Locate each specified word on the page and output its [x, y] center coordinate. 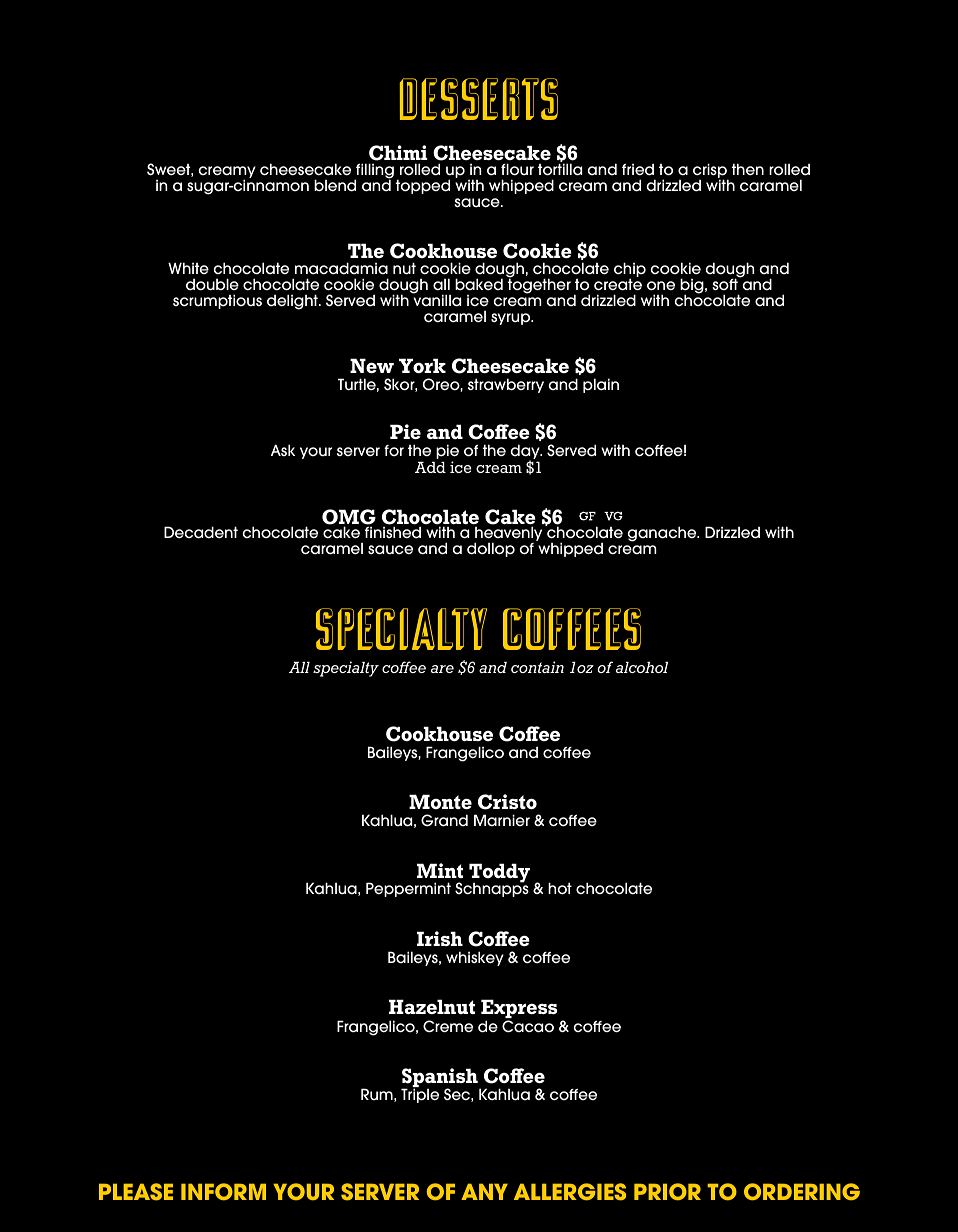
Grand [444, 820]
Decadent [201, 532]
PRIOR [667, 1191]
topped [423, 186]
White [188, 268]
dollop [491, 549]
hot [560, 888]
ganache [663, 534]
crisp [711, 172]
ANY [484, 1192]
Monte [440, 801]
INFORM [223, 1191]
